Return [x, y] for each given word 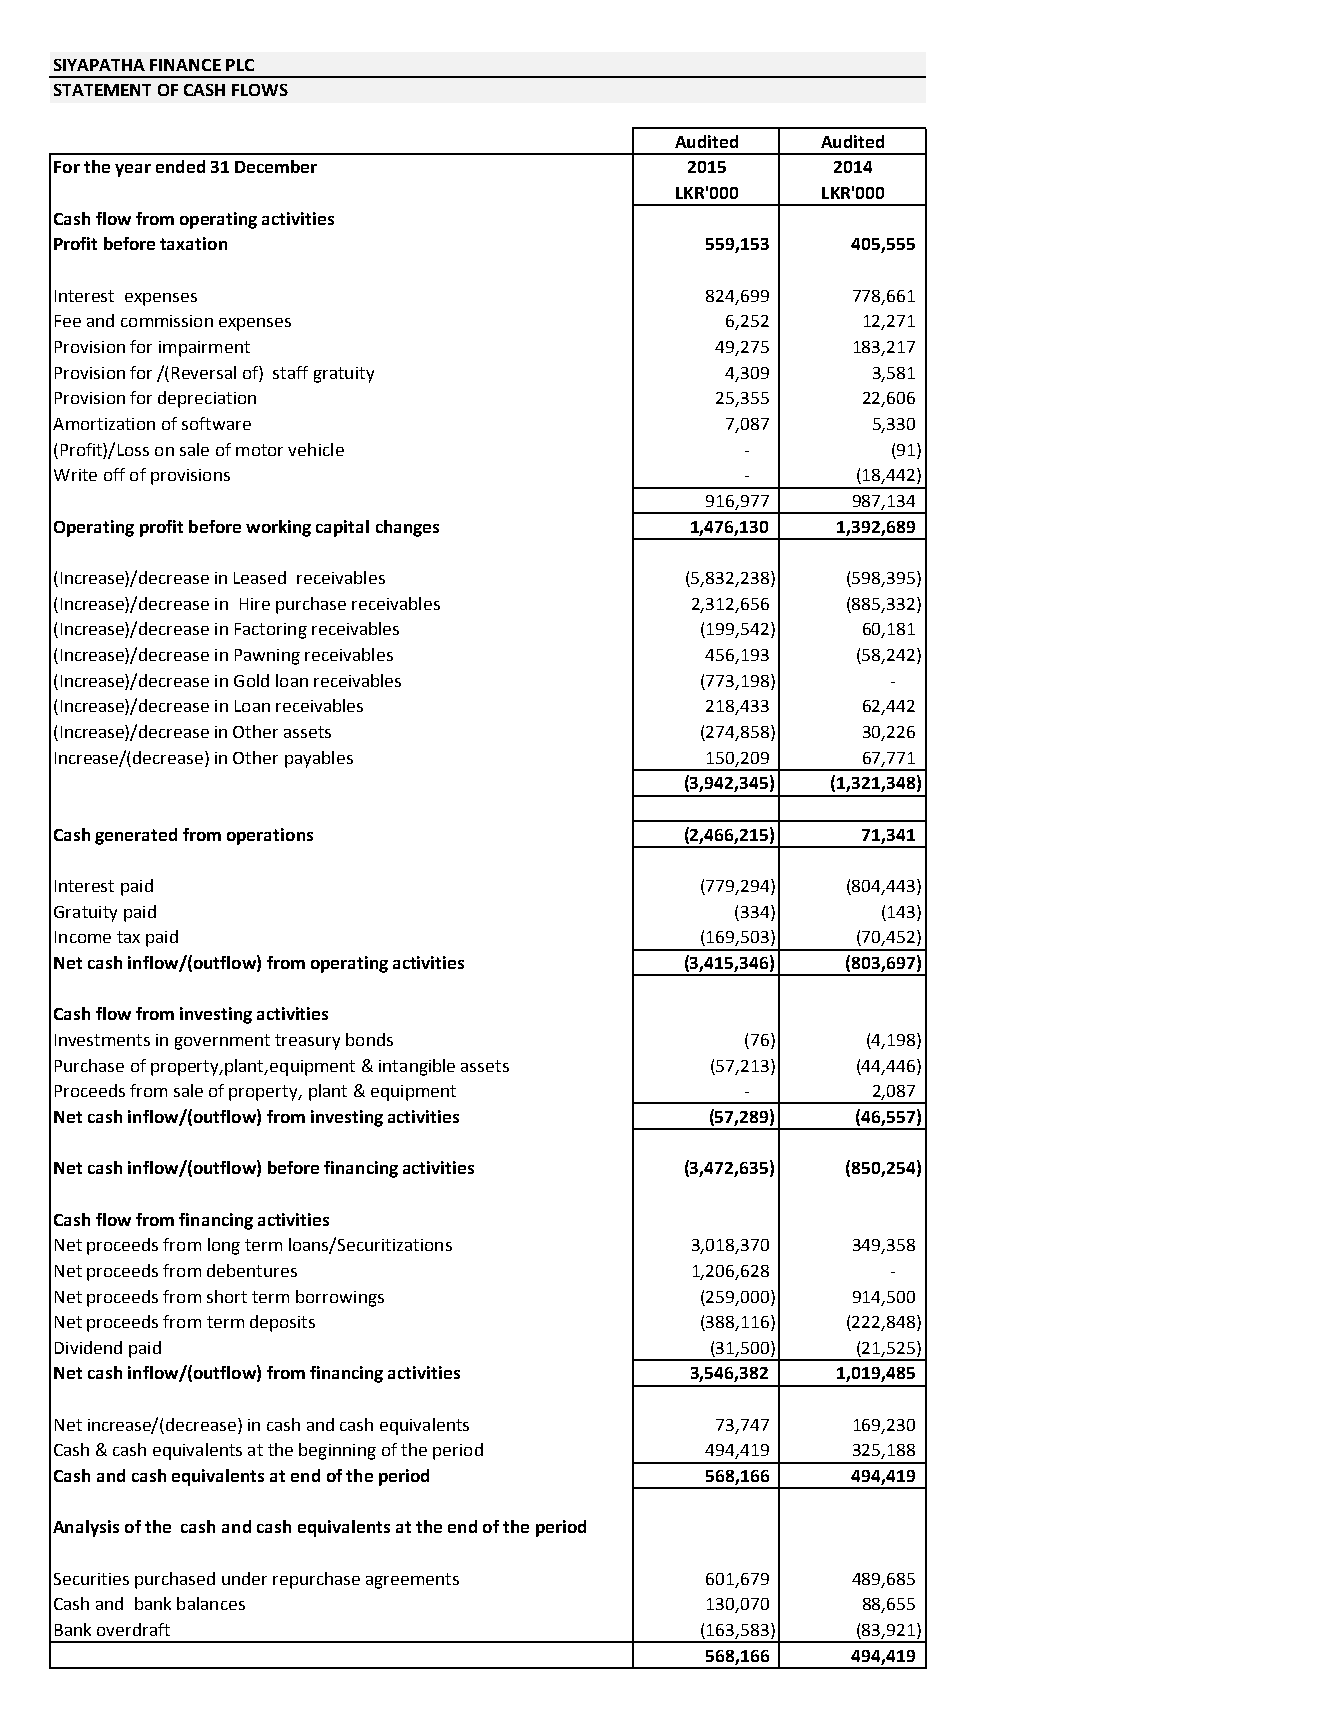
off [114, 474]
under [244, 1578]
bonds [369, 1039]
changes [407, 528]
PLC [240, 65]
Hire [255, 604]
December [276, 166]
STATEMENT [102, 90]
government [222, 1042]
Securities [91, 1579]
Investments [102, 1040]
